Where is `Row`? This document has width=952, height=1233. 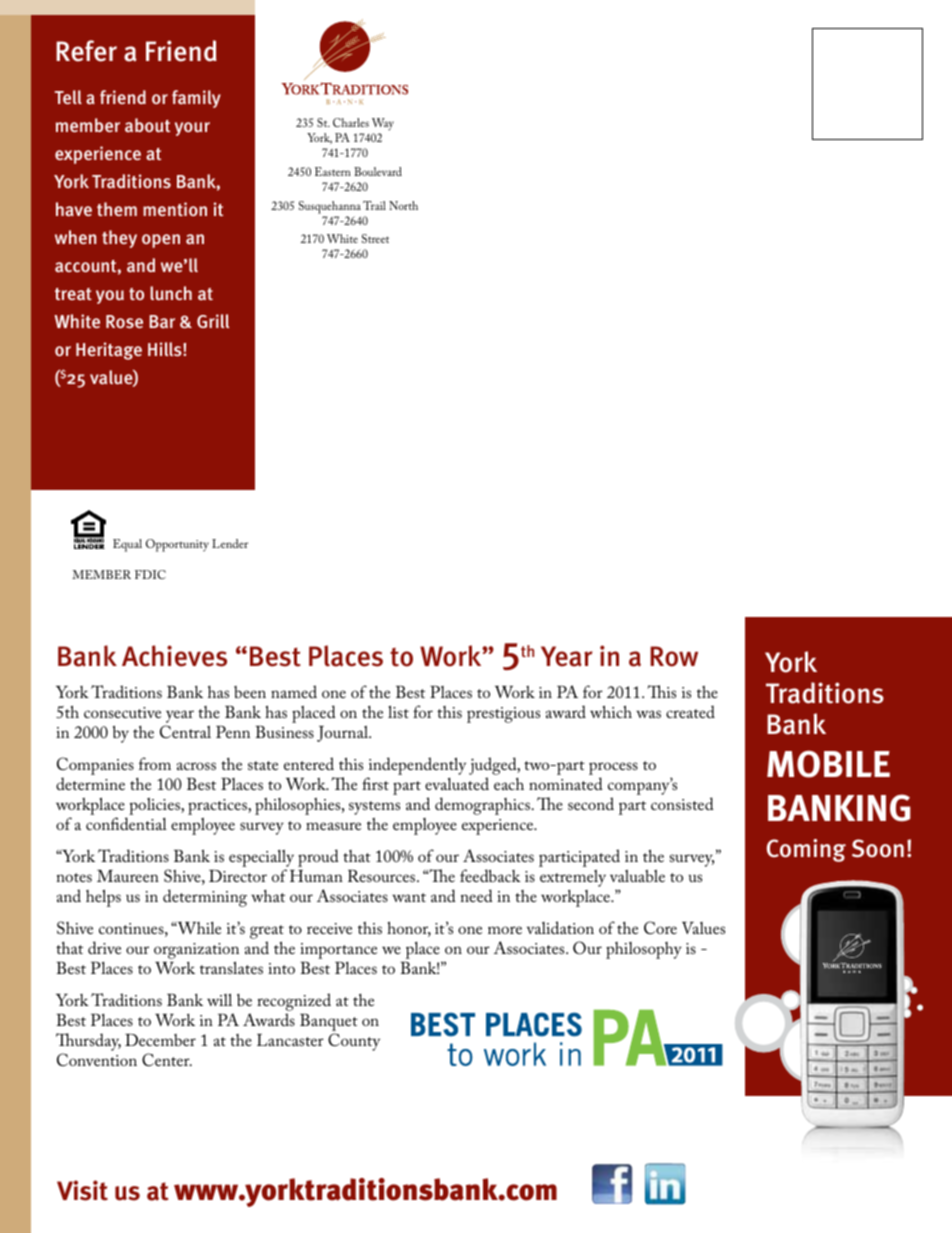 Row is located at coordinates (674, 656).
